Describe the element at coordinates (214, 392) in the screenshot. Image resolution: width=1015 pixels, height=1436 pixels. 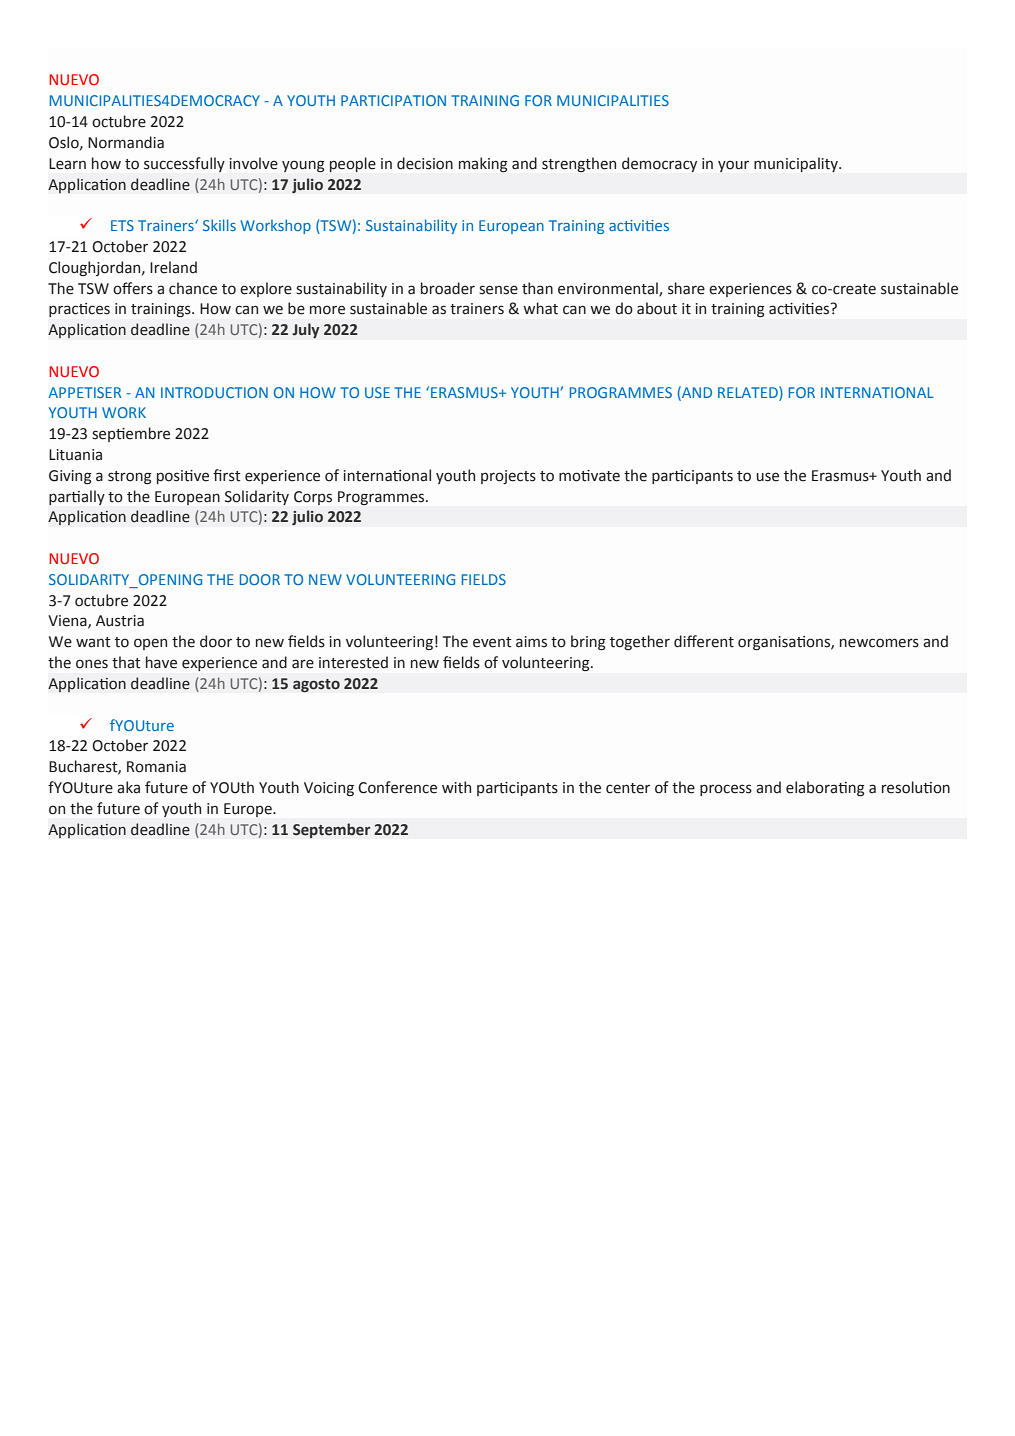
I see `INTRODUCTION` at that location.
